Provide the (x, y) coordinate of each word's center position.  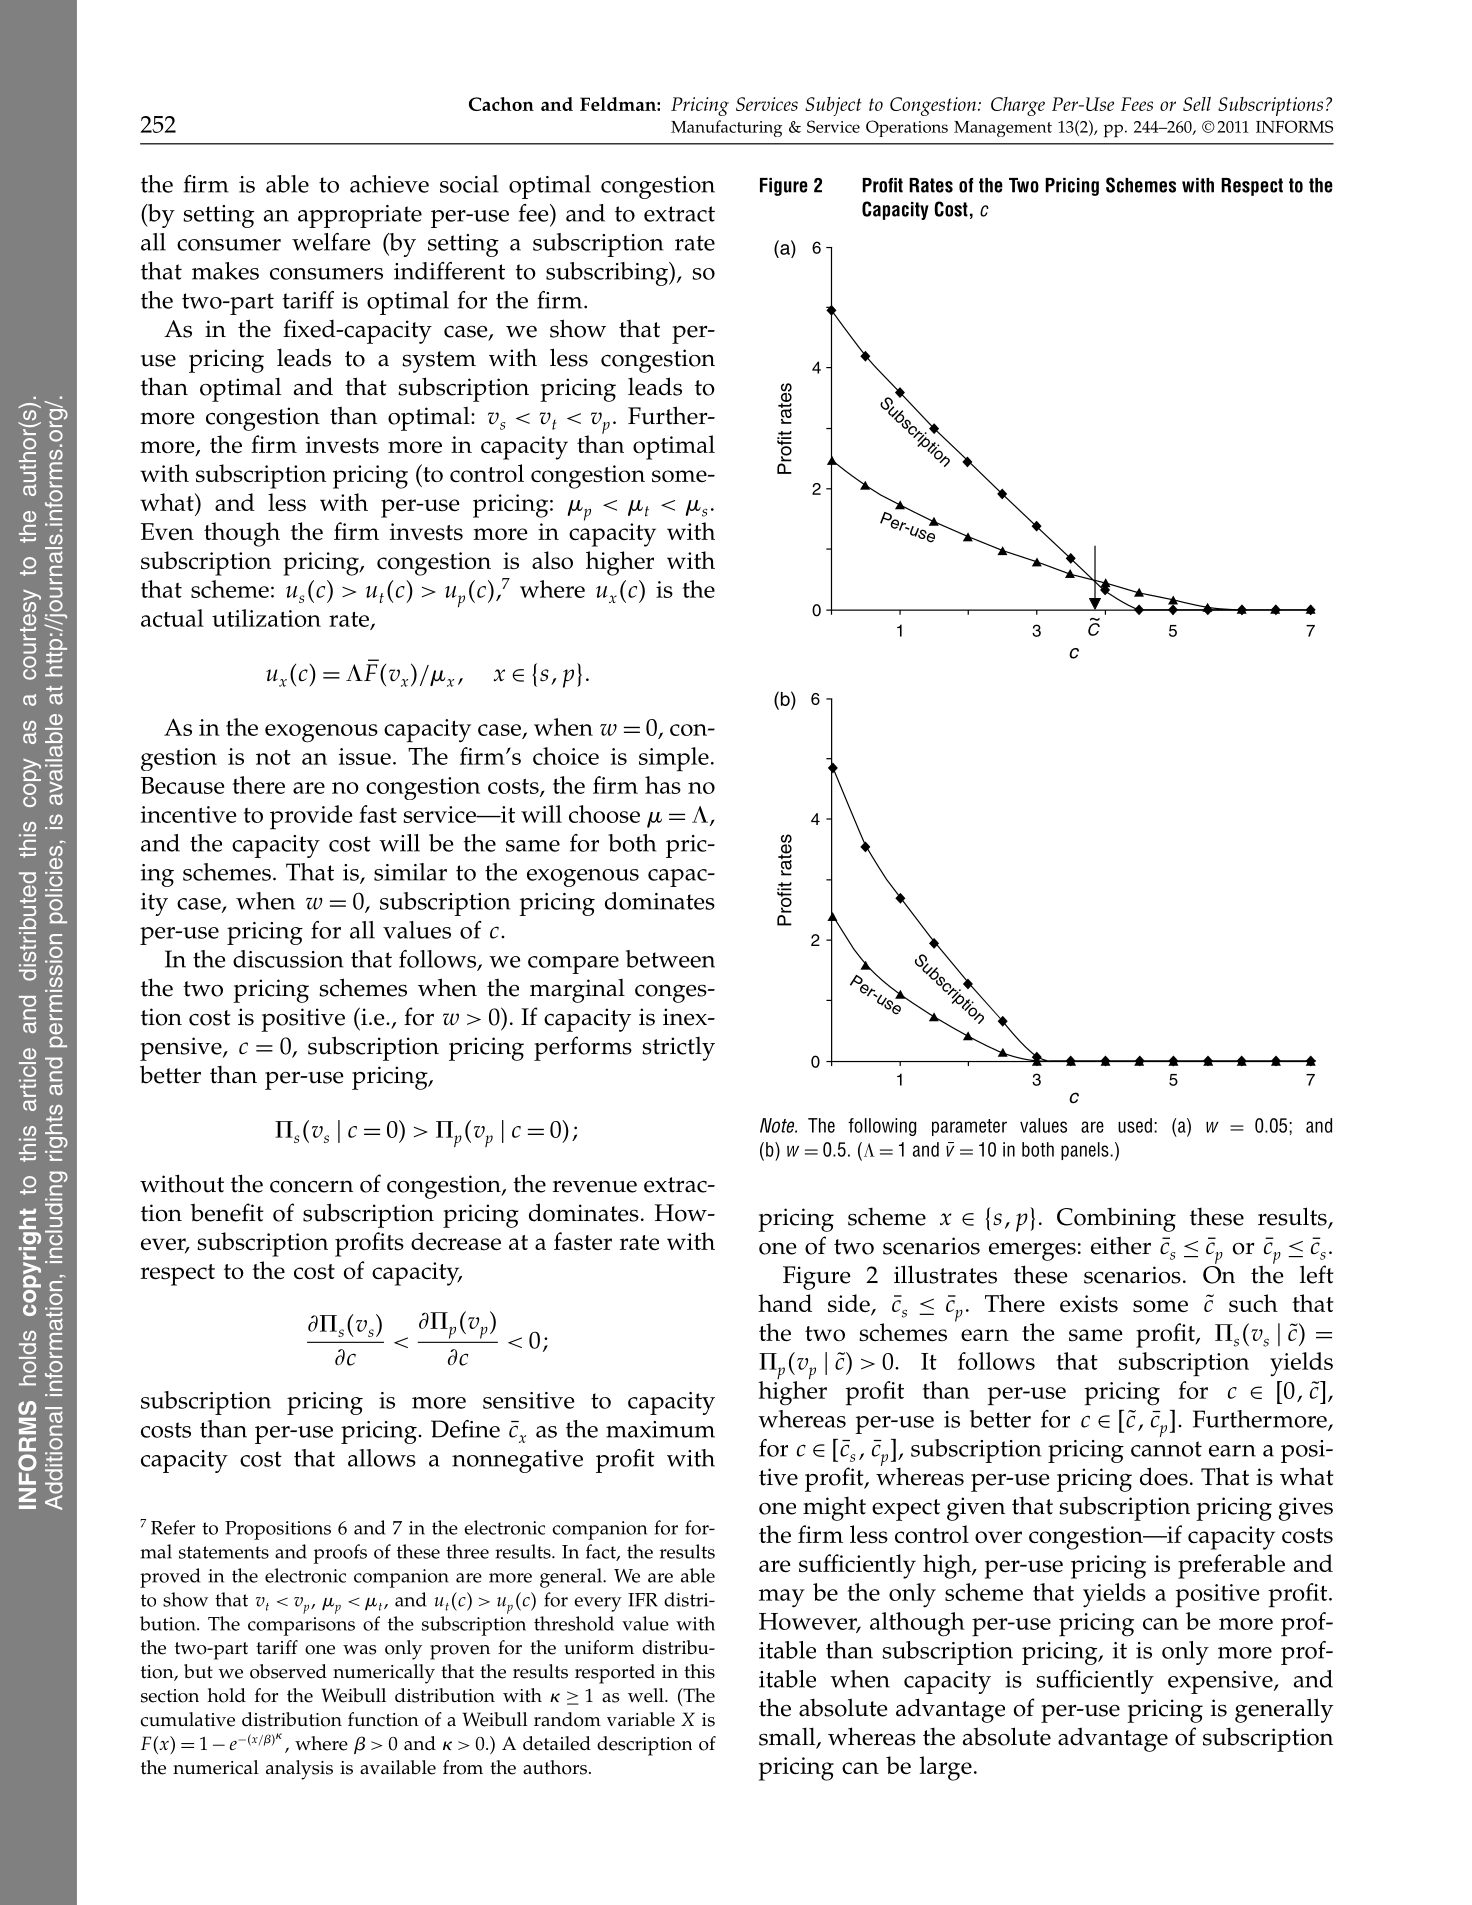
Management (1003, 129)
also (552, 560)
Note (778, 1125)
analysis (299, 1770)
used (1135, 1125)
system (439, 362)
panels (1086, 1151)
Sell (1197, 104)
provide (311, 817)
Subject (833, 106)
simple (674, 759)
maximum (660, 1429)
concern (311, 1186)
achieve (389, 184)
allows (382, 1458)
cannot (1166, 1449)
